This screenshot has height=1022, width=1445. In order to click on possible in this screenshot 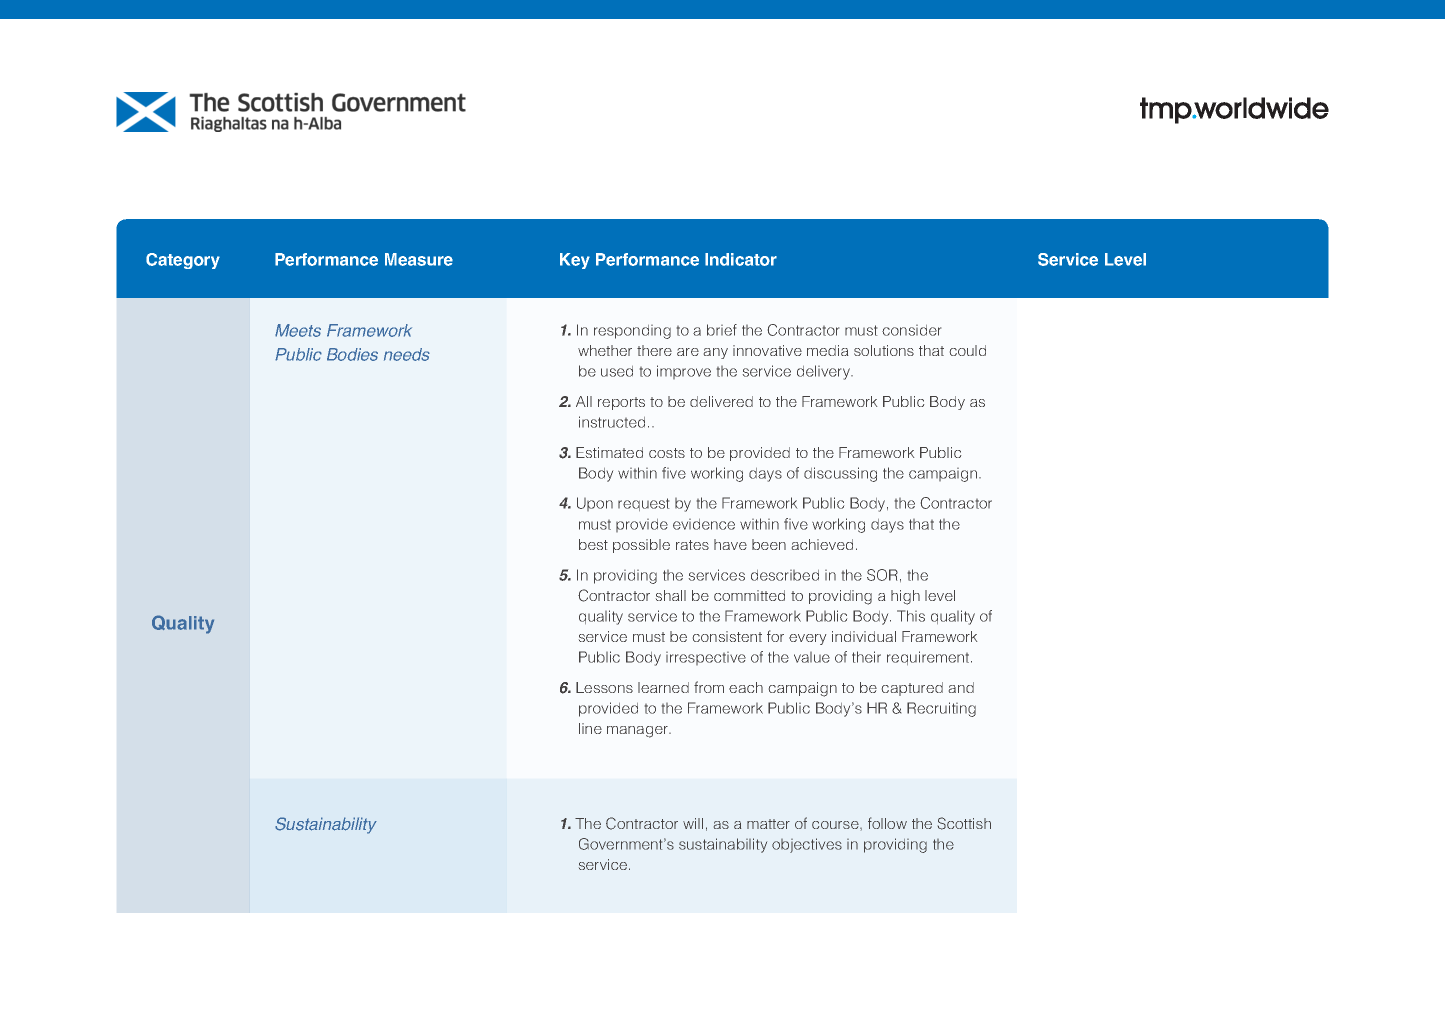, I will do `click(641, 546)`.
